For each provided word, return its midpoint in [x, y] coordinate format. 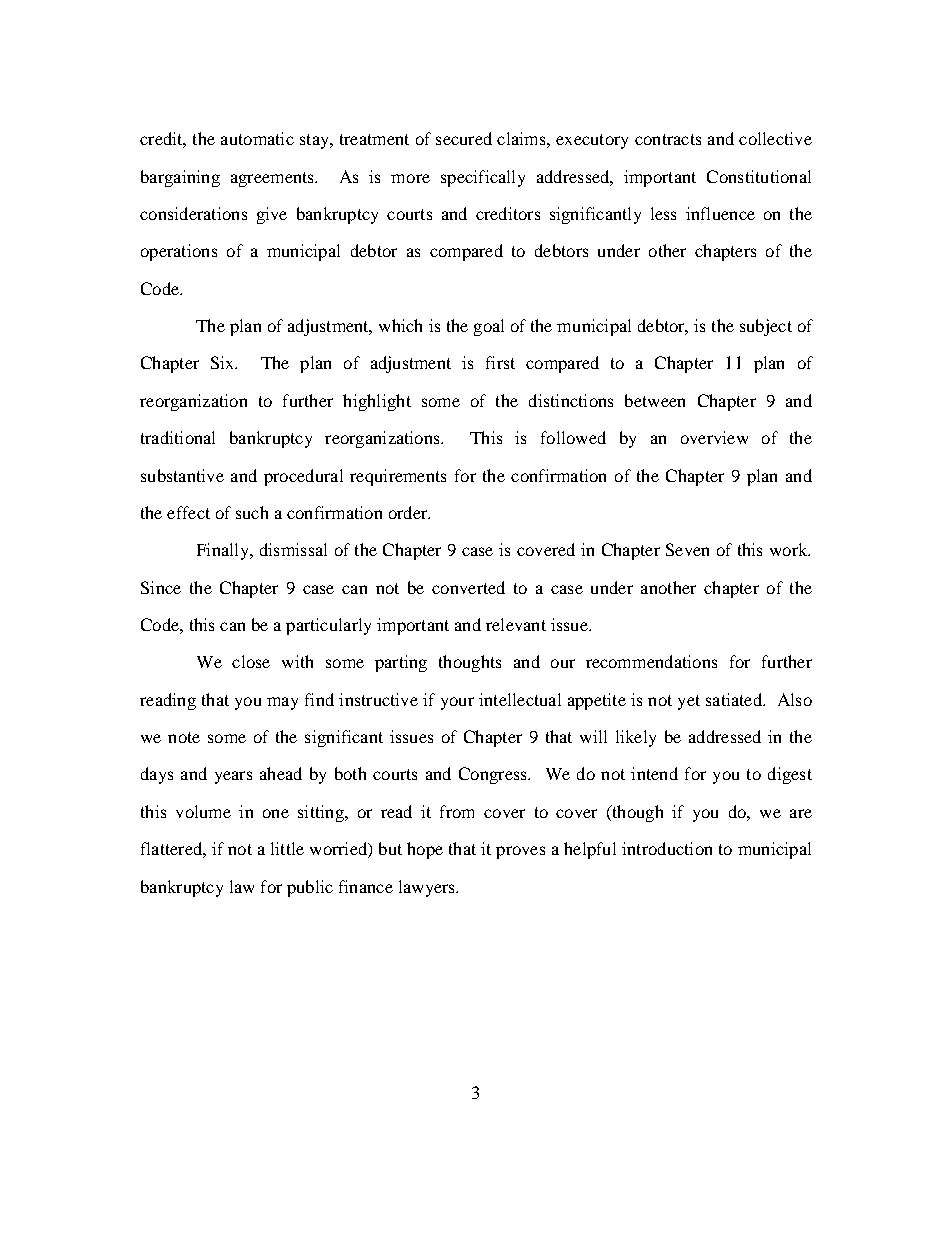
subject [766, 327]
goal [489, 327]
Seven [687, 549]
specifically [483, 178]
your [457, 703]
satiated [735, 699]
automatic [257, 138]
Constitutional [759, 176]
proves [520, 852]
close [251, 661]
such [252, 512]
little [287, 848]
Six [224, 362]
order [409, 512]
